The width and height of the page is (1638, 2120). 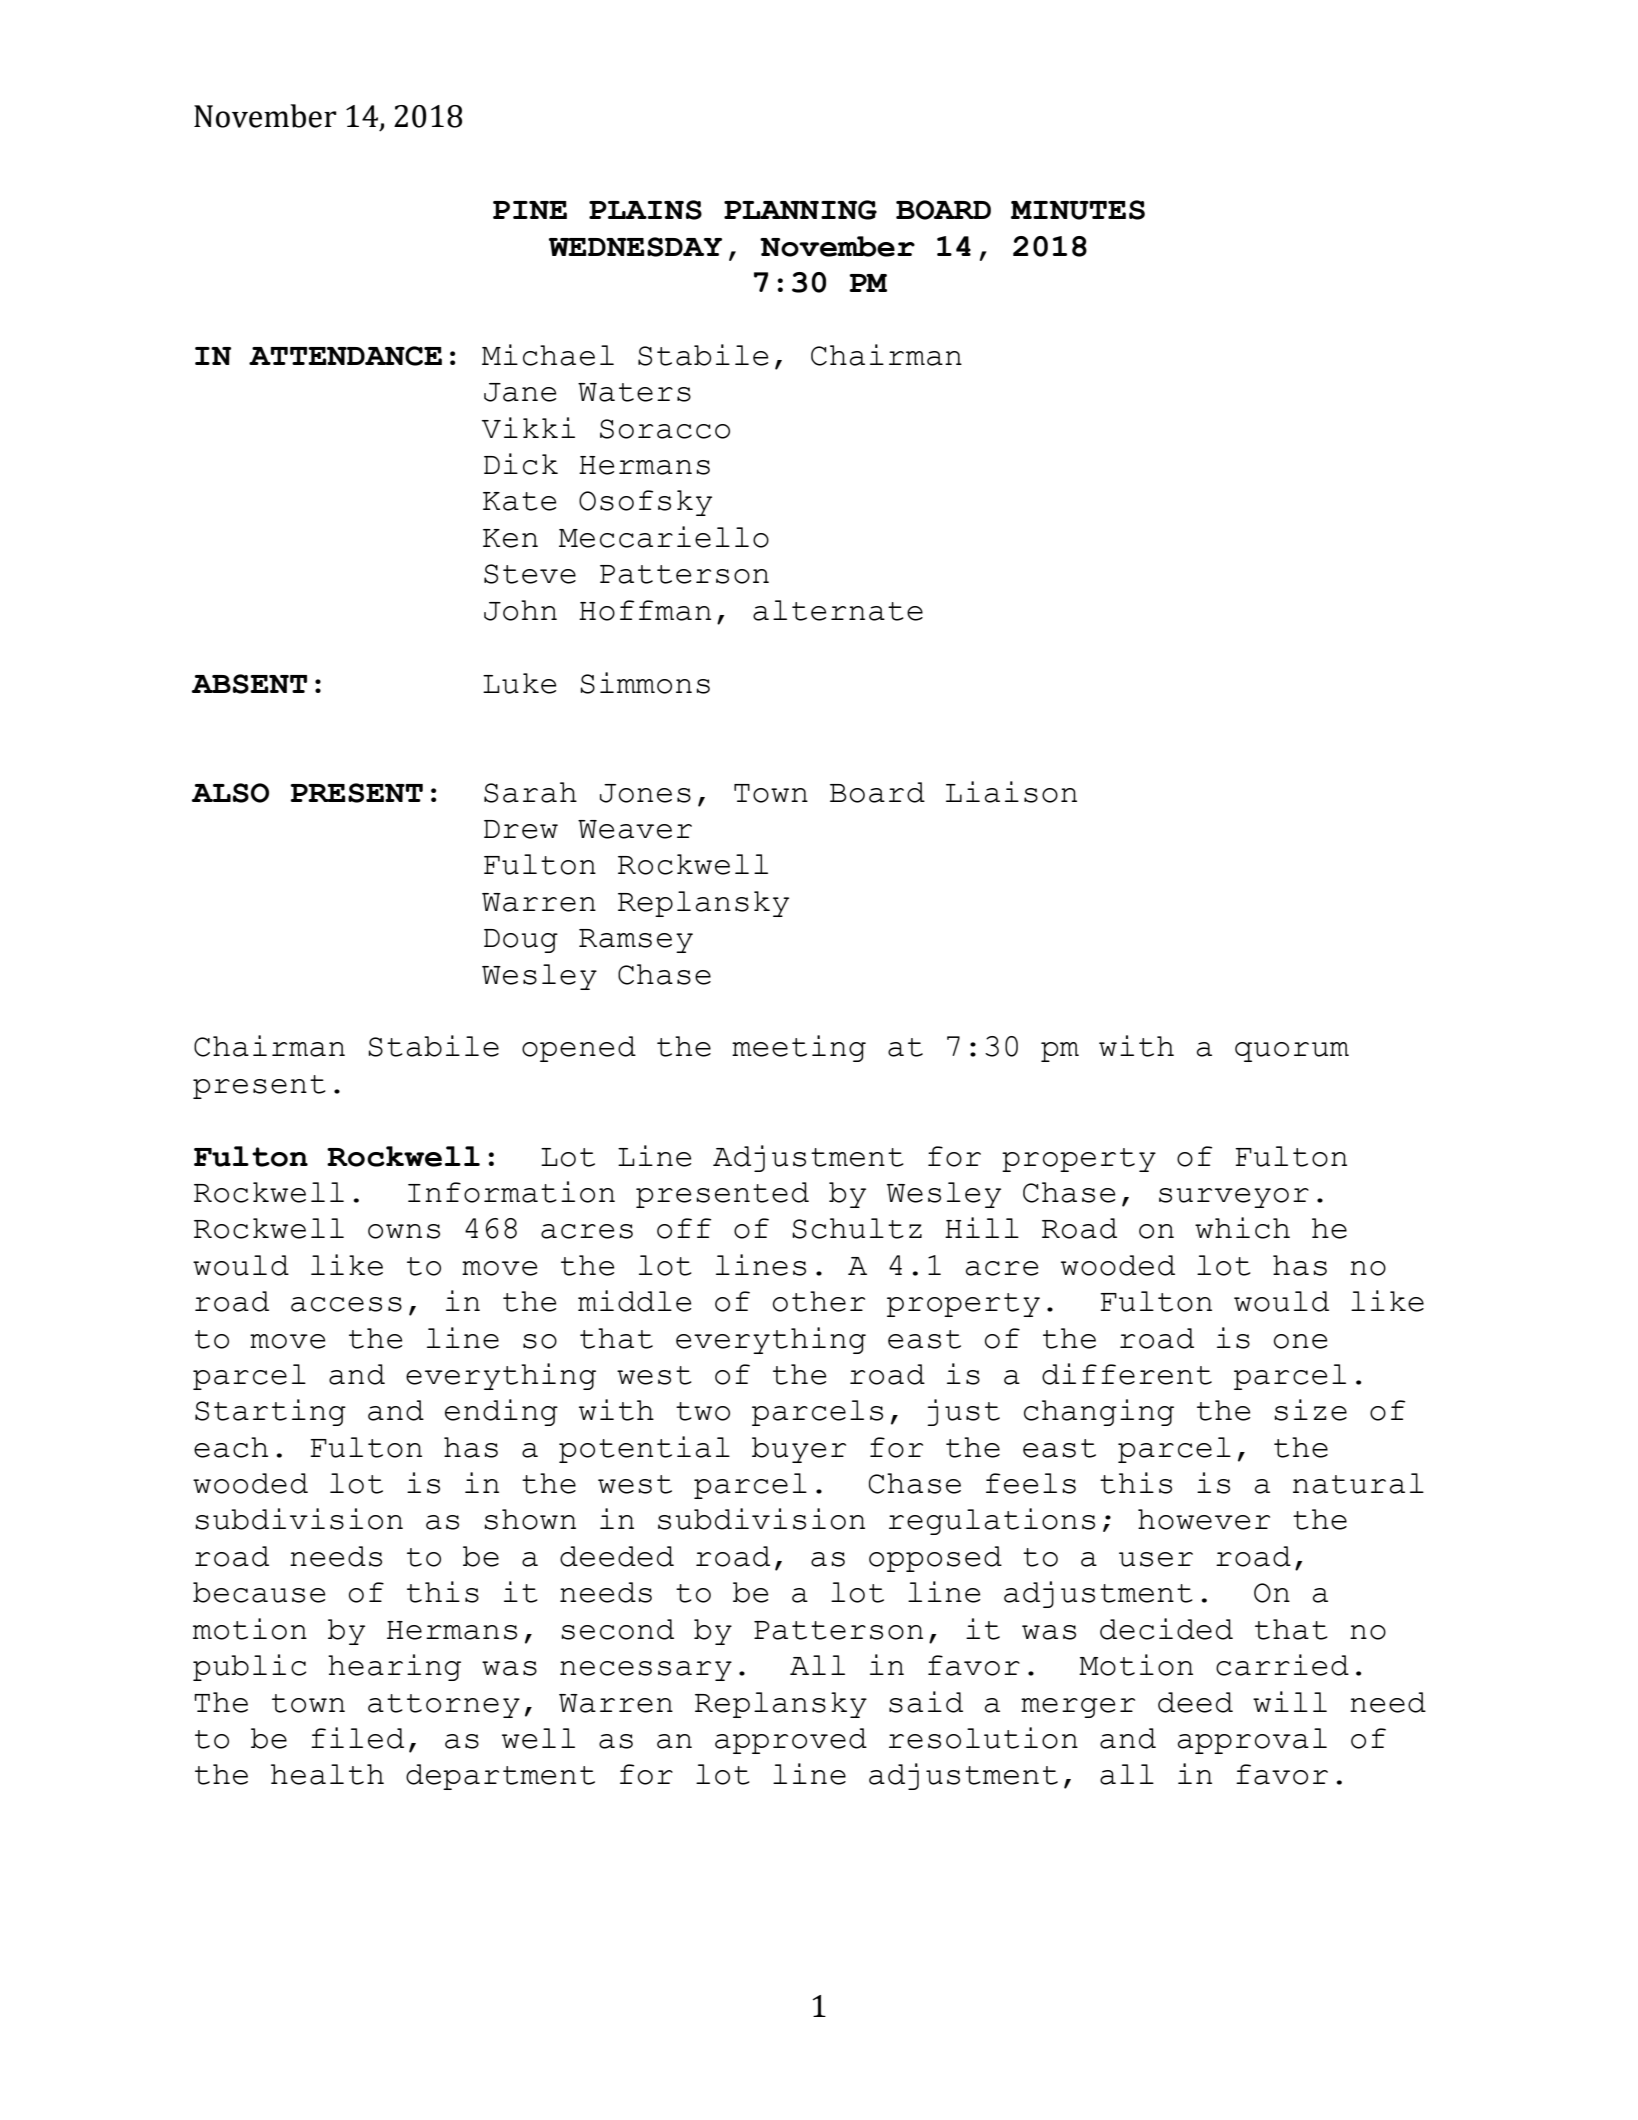 What do you see at coordinates (800, 210) in the page?
I see `PLANNING` at bounding box center [800, 210].
